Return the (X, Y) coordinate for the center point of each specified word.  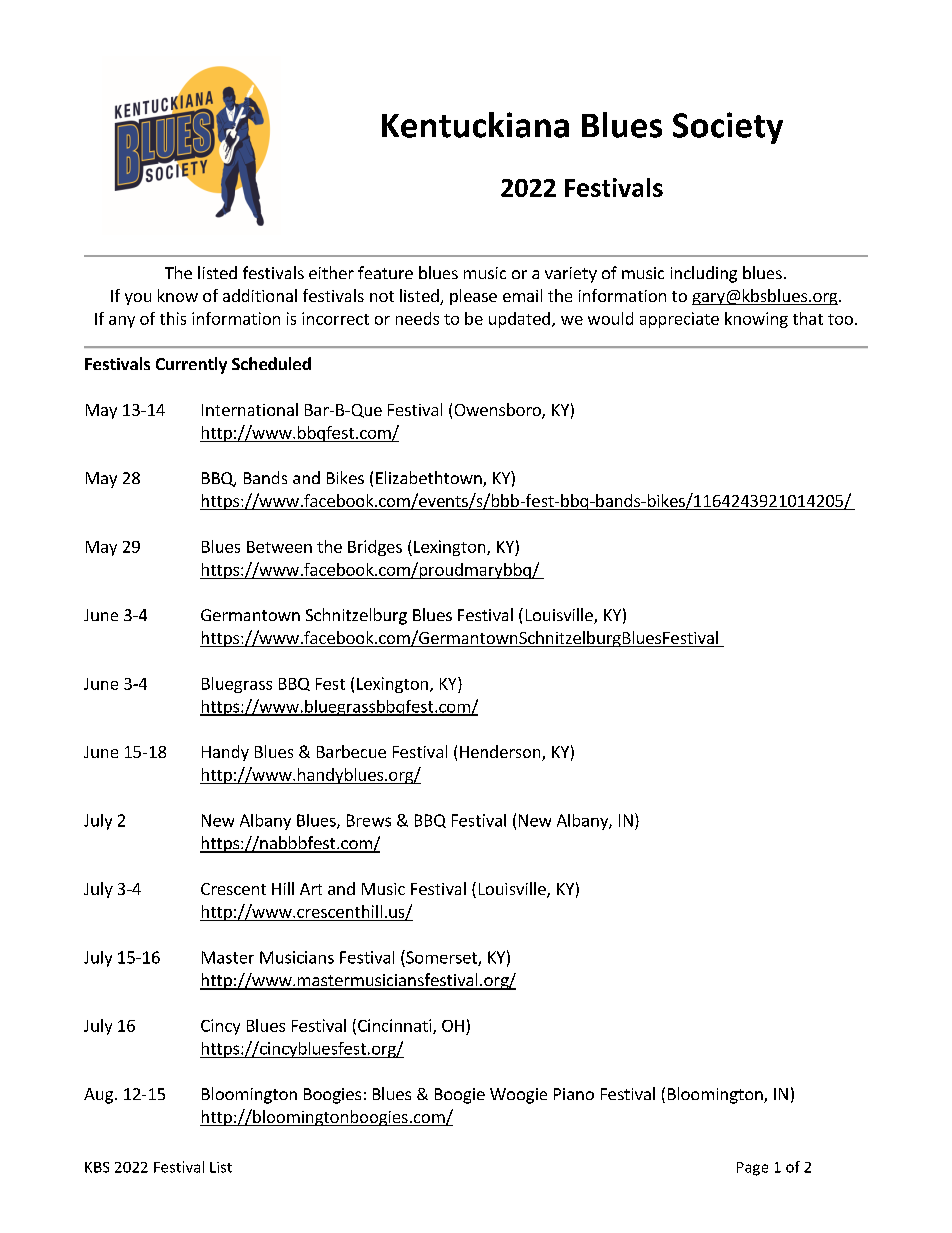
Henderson (501, 753)
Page (752, 1169)
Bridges (375, 548)
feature (385, 272)
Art (311, 889)
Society (728, 128)
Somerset (441, 958)
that (808, 318)
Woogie (518, 1096)
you (138, 299)
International (250, 409)
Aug (98, 1096)
